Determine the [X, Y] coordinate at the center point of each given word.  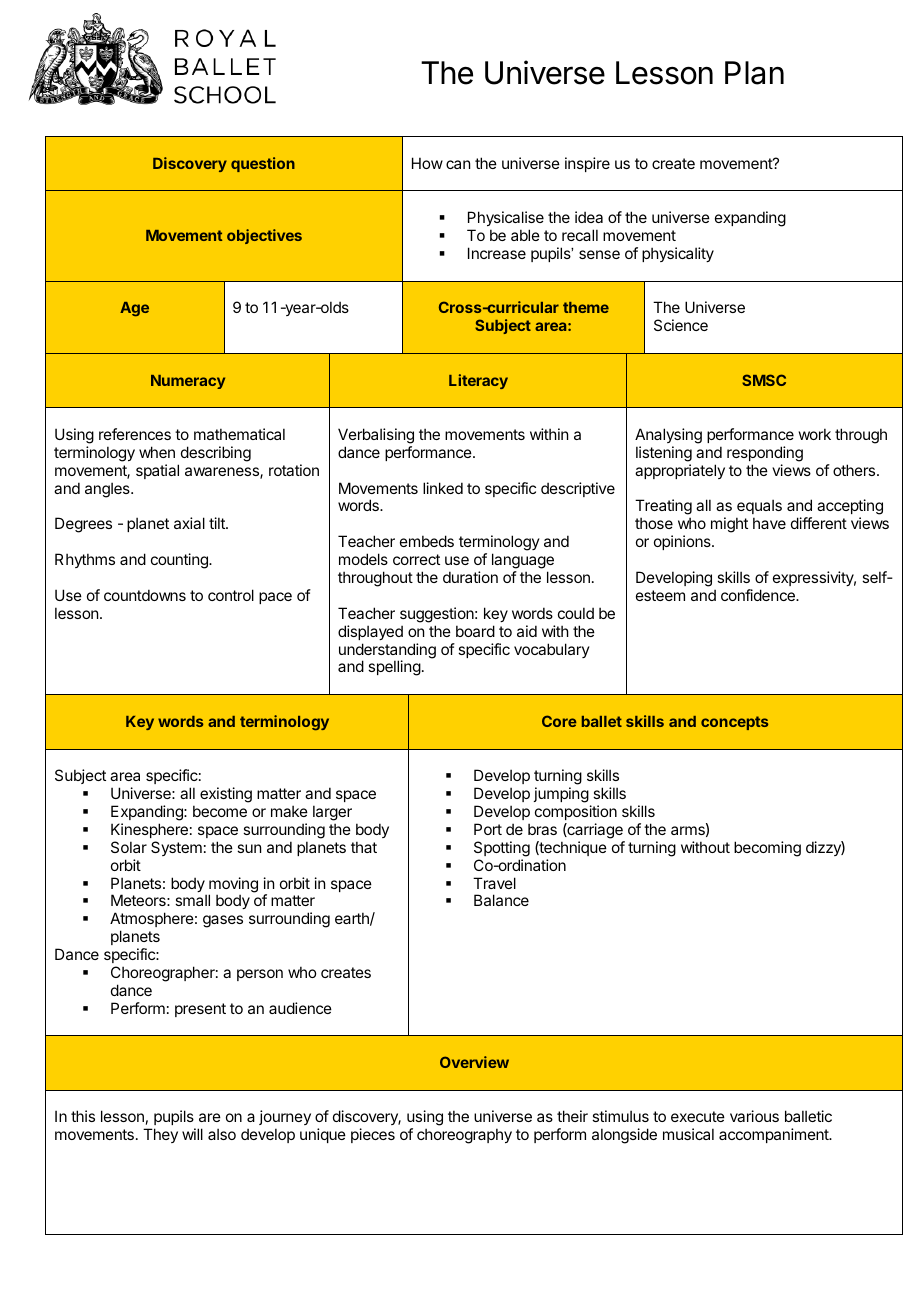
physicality [678, 254]
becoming [767, 849]
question [263, 164]
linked [443, 488]
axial [189, 523]
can [458, 164]
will [192, 1134]
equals [759, 508]
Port [488, 829]
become [220, 811]
